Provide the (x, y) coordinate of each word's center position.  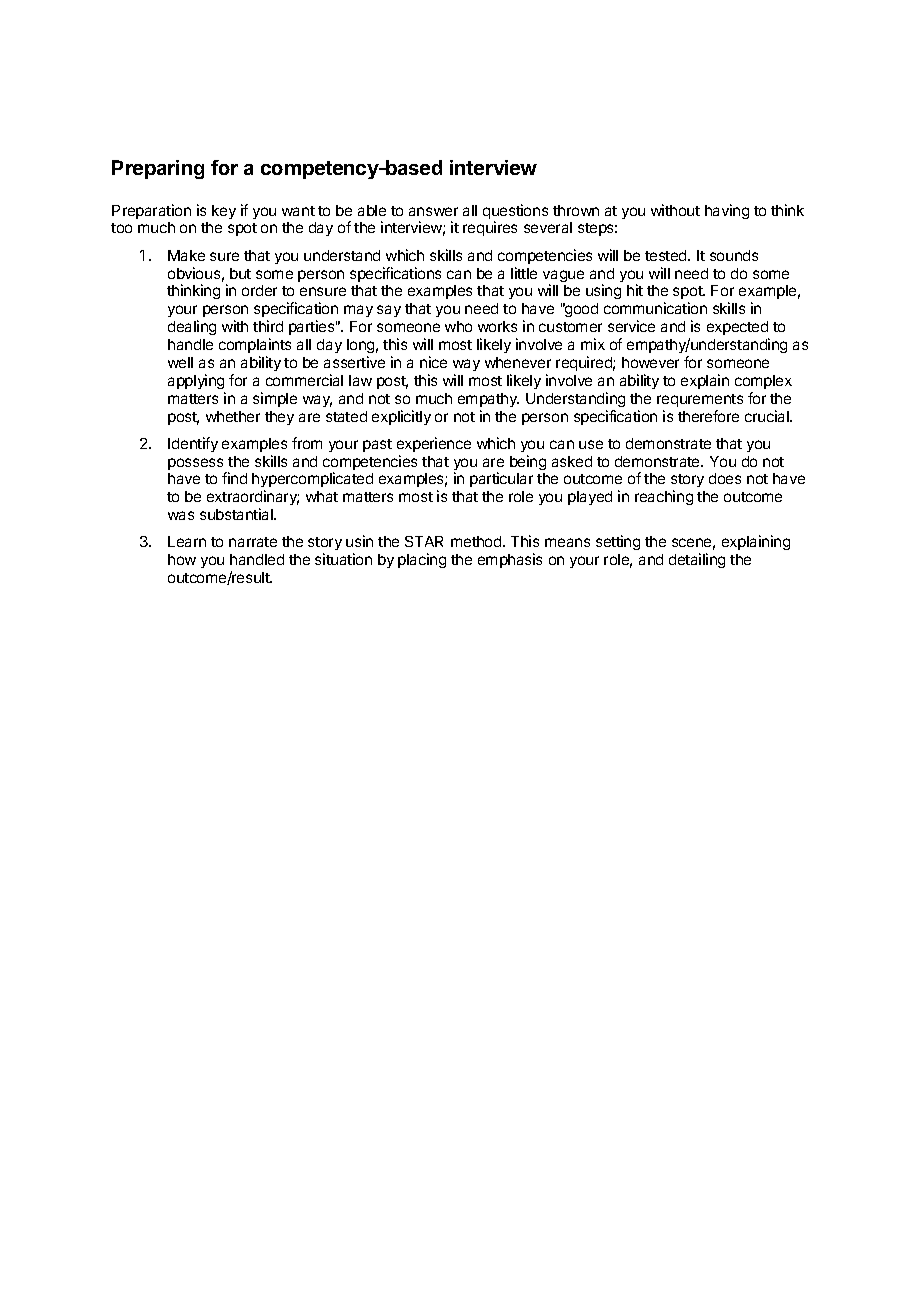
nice (433, 362)
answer (433, 211)
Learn (187, 541)
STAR (424, 541)
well (180, 362)
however (650, 362)
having (727, 211)
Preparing (158, 169)
